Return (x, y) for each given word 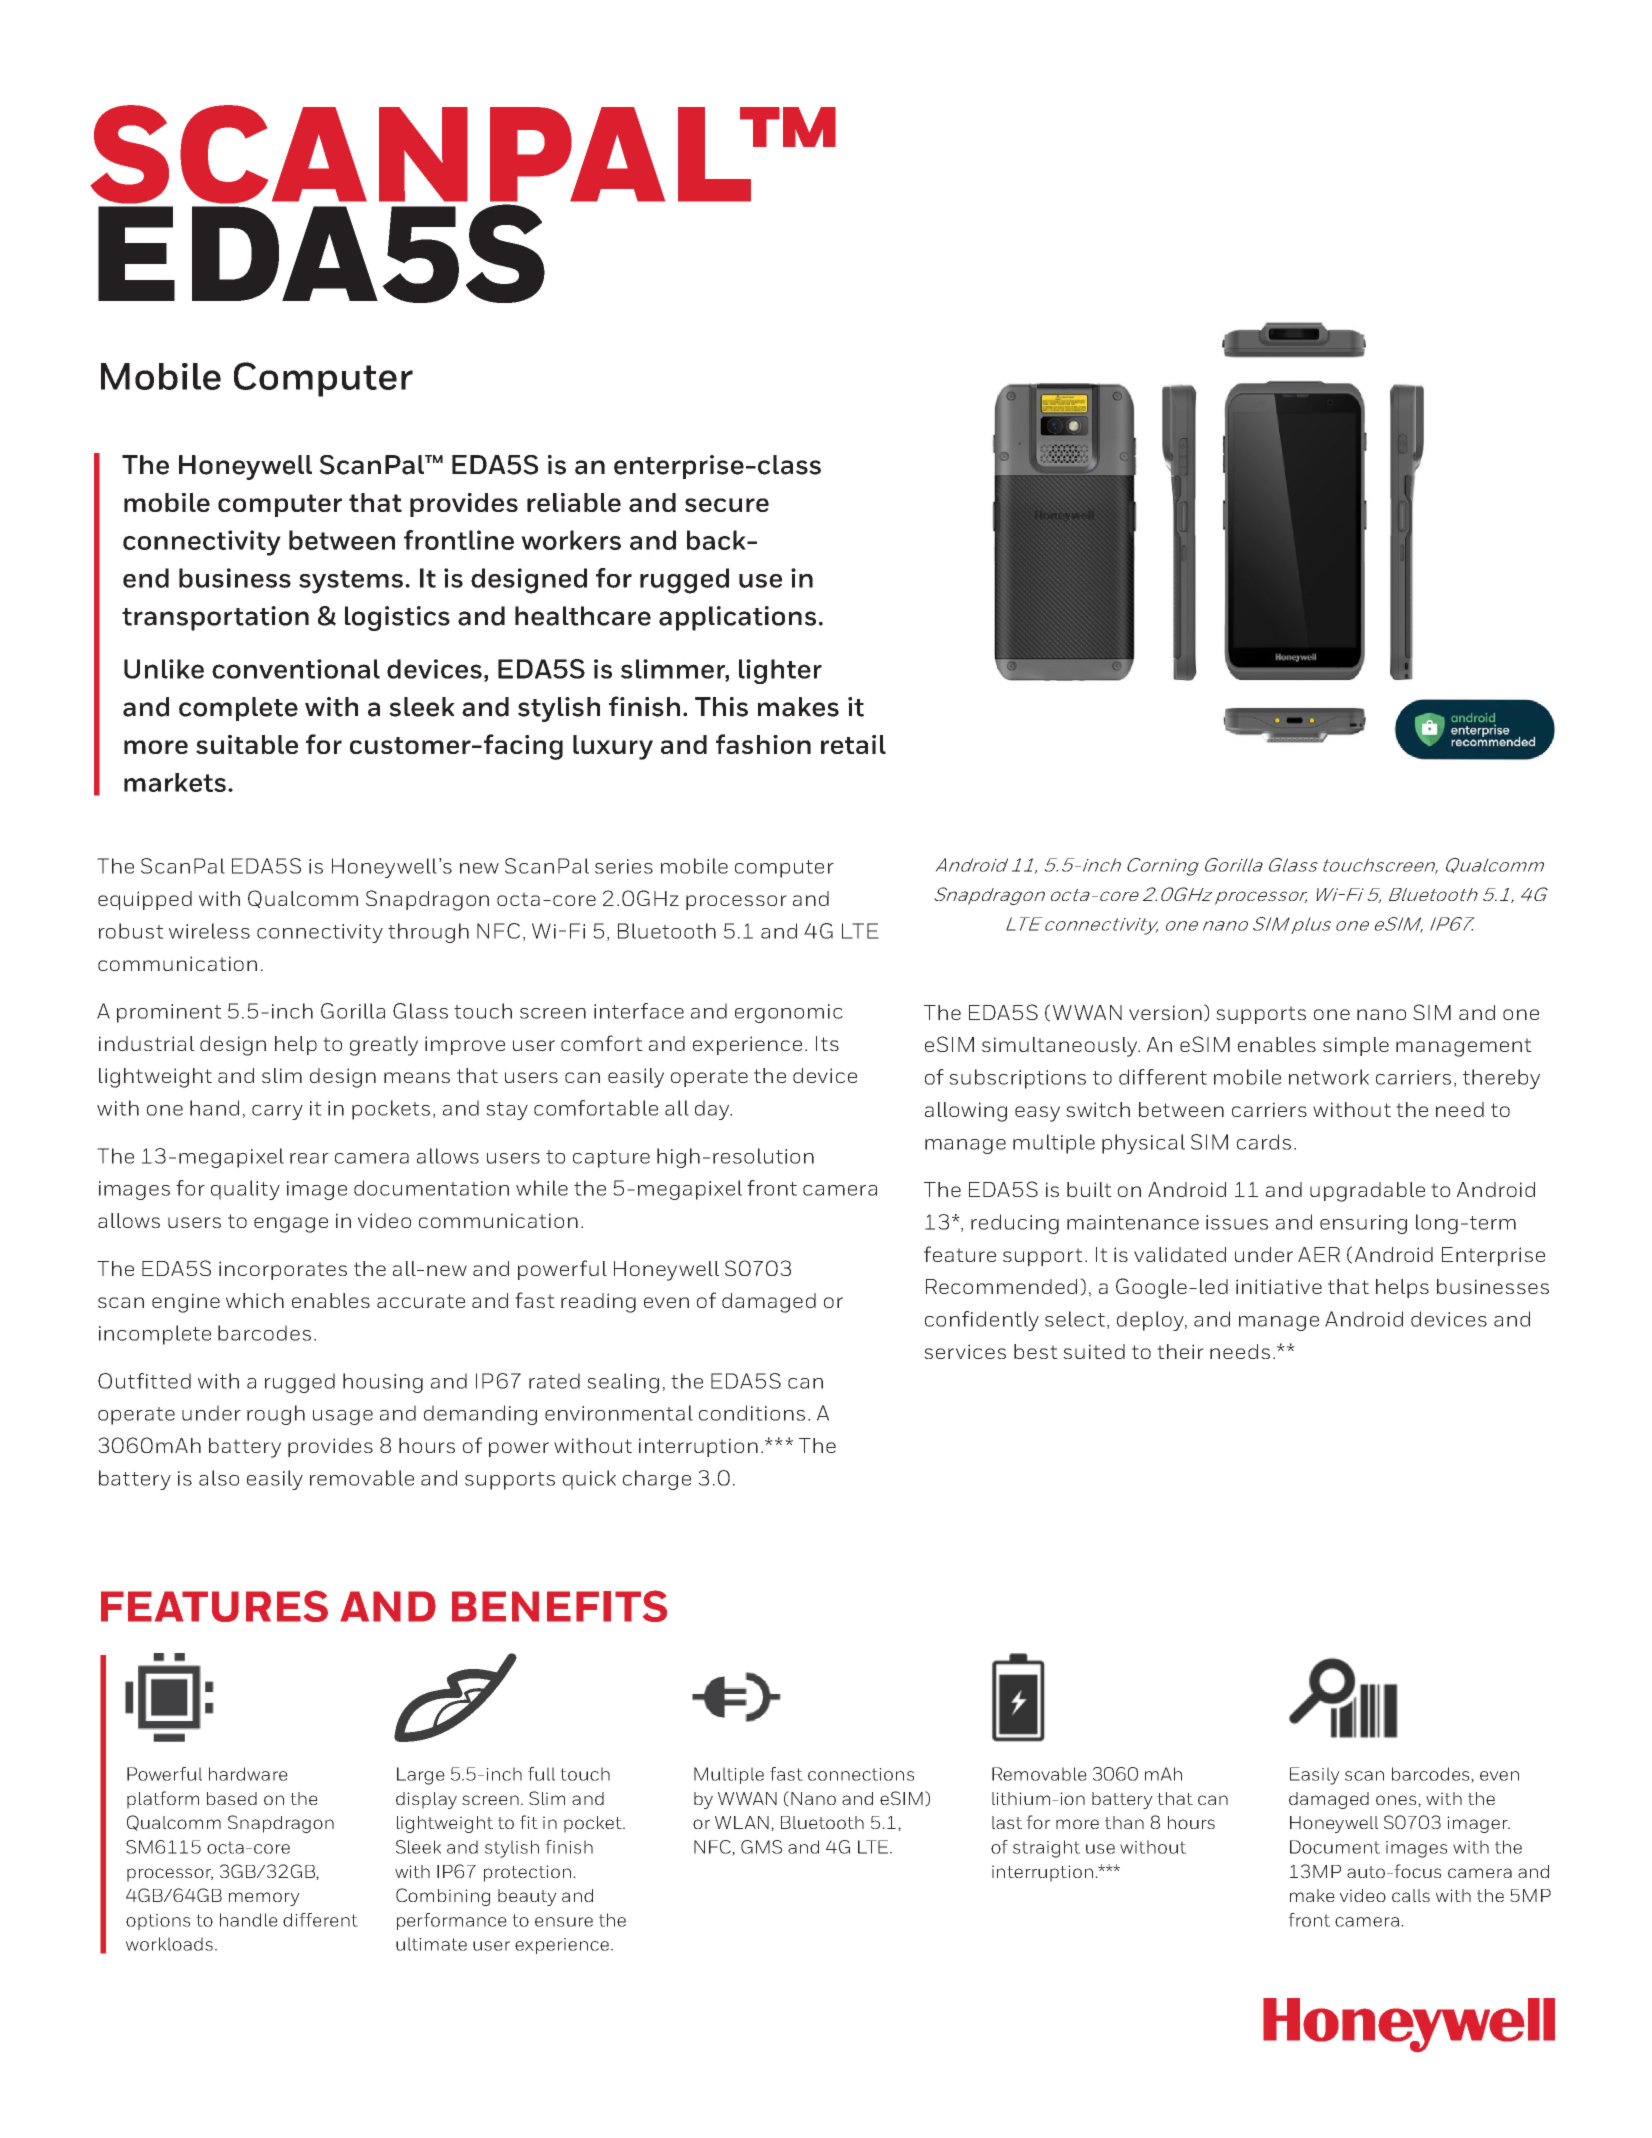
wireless (209, 931)
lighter (780, 671)
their (1180, 1351)
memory (264, 1899)
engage (291, 1225)
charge (657, 1480)
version (1165, 1012)
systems (351, 582)
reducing (1015, 1224)
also (219, 1478)
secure (727, 505)
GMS (761, 1847)
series (624, 866)
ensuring (1363, 1224)
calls (1411, 1895)
